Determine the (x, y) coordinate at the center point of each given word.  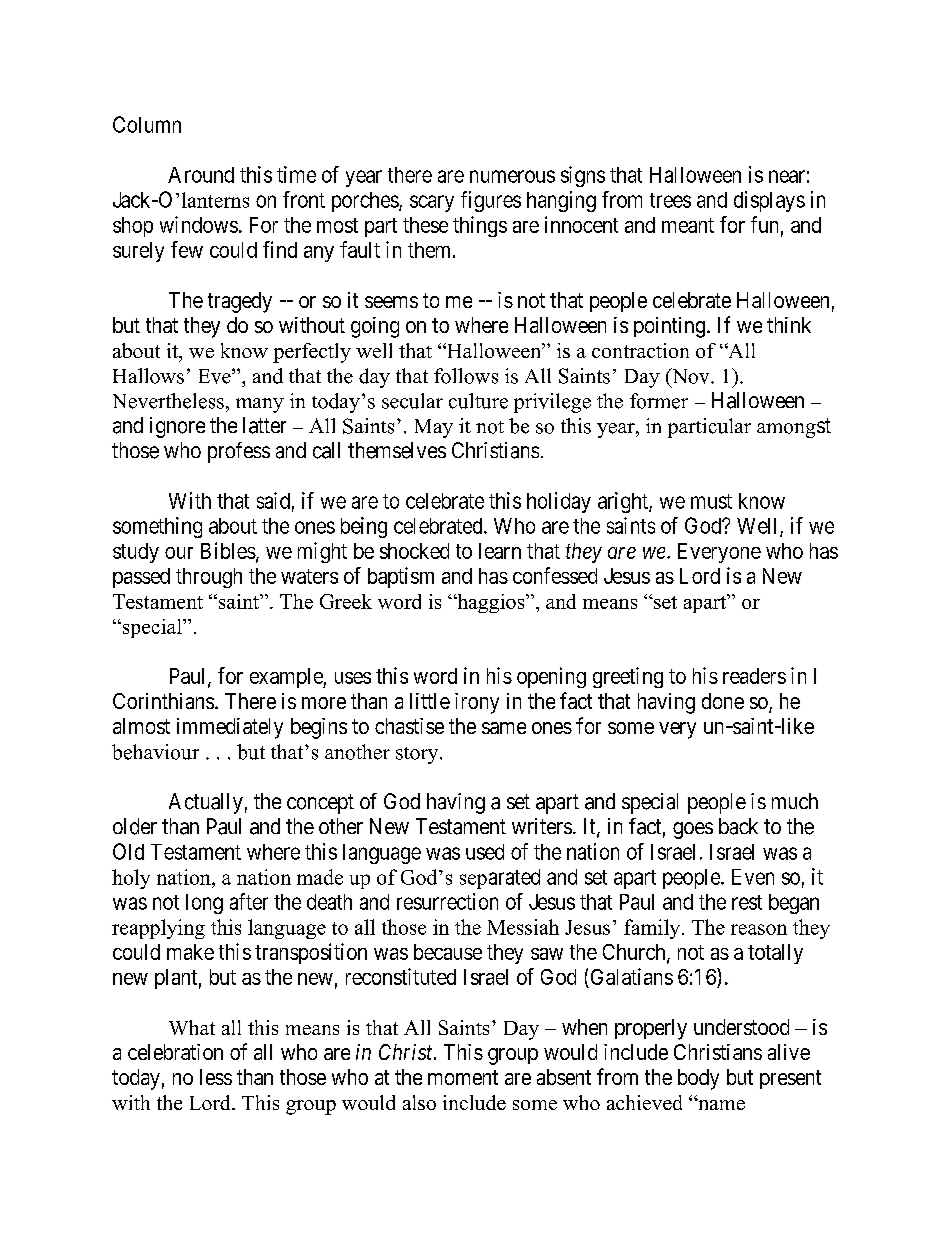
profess (239, 452)
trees (670, 200)
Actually (206, 803)
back (738, 826)
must (711, 501)
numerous (512, 176)
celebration (175, 1052)
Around (201, 175)
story (418, 755)
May (434, 428)
